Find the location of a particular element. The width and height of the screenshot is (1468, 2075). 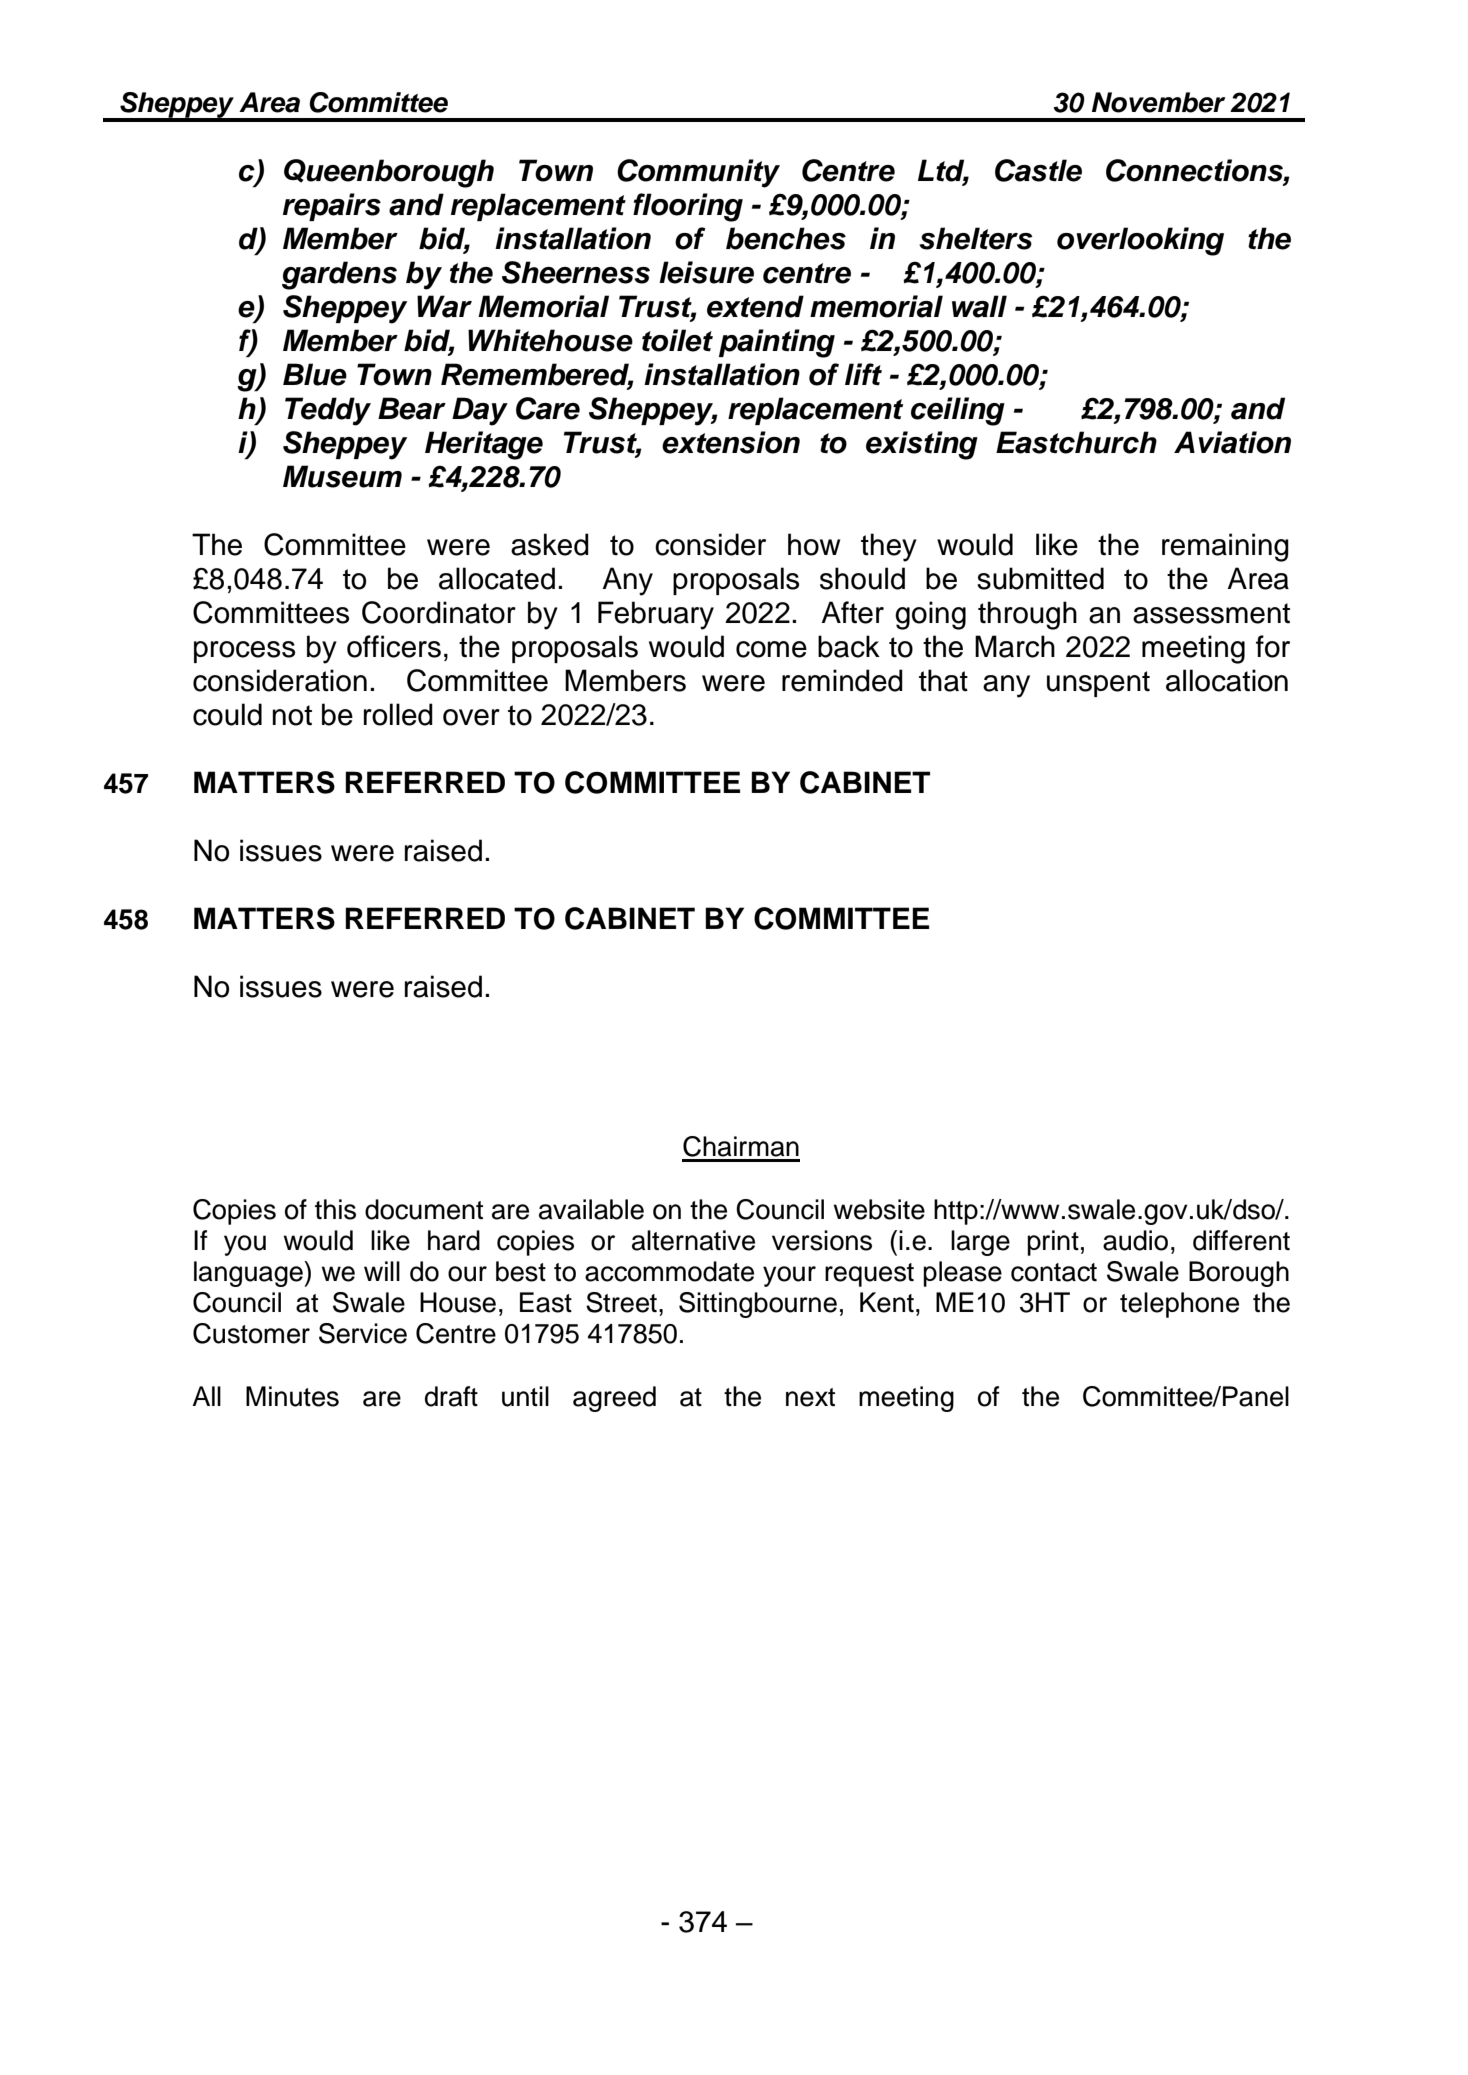

Service is located at coordinates (363, 1333).
